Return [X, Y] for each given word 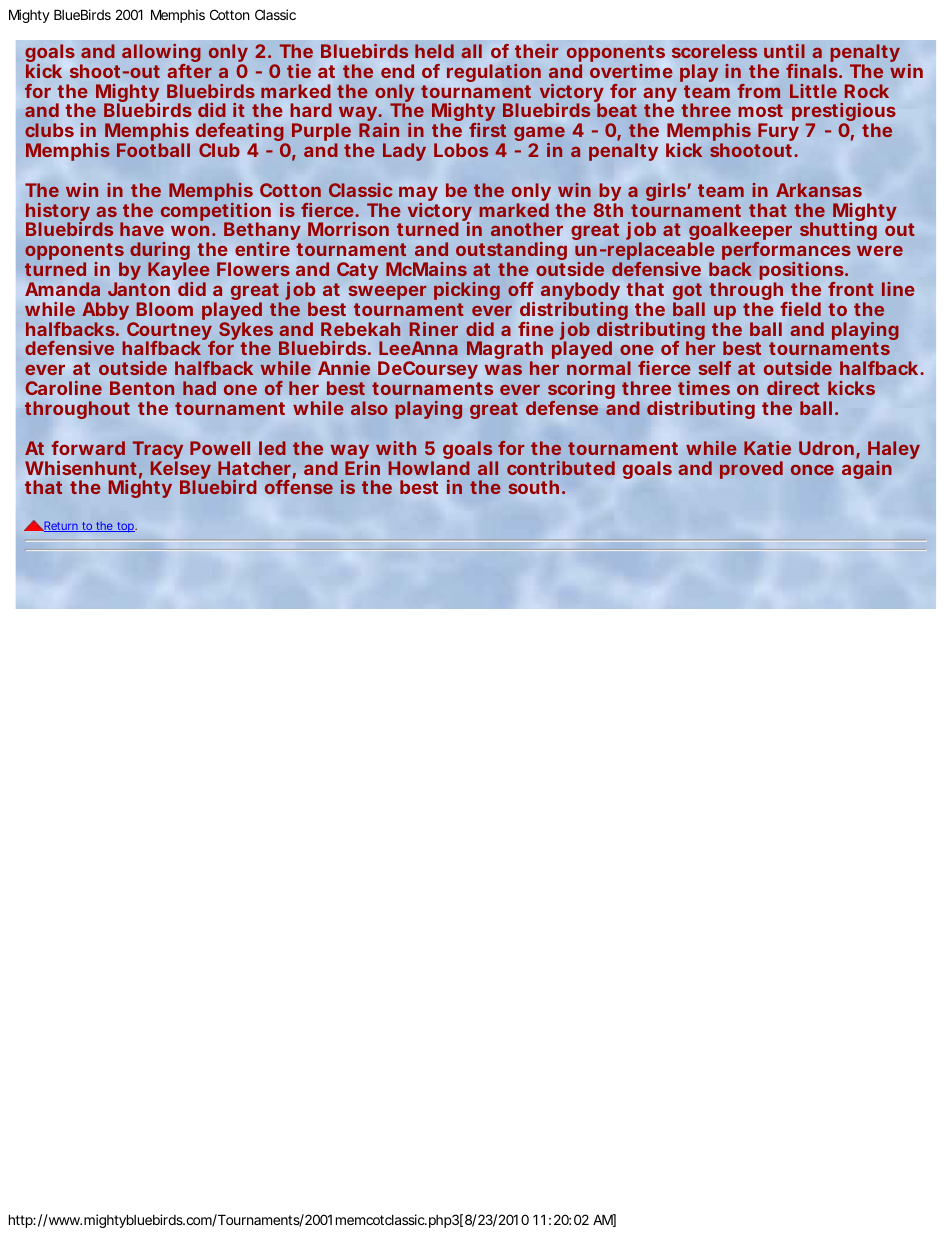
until [784, 51]
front [851, 289]
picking [467, 291]
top [125, 527]
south [533, 487]
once [812, 470]
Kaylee [179, 272]
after [190, 71]
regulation [494, 73]
